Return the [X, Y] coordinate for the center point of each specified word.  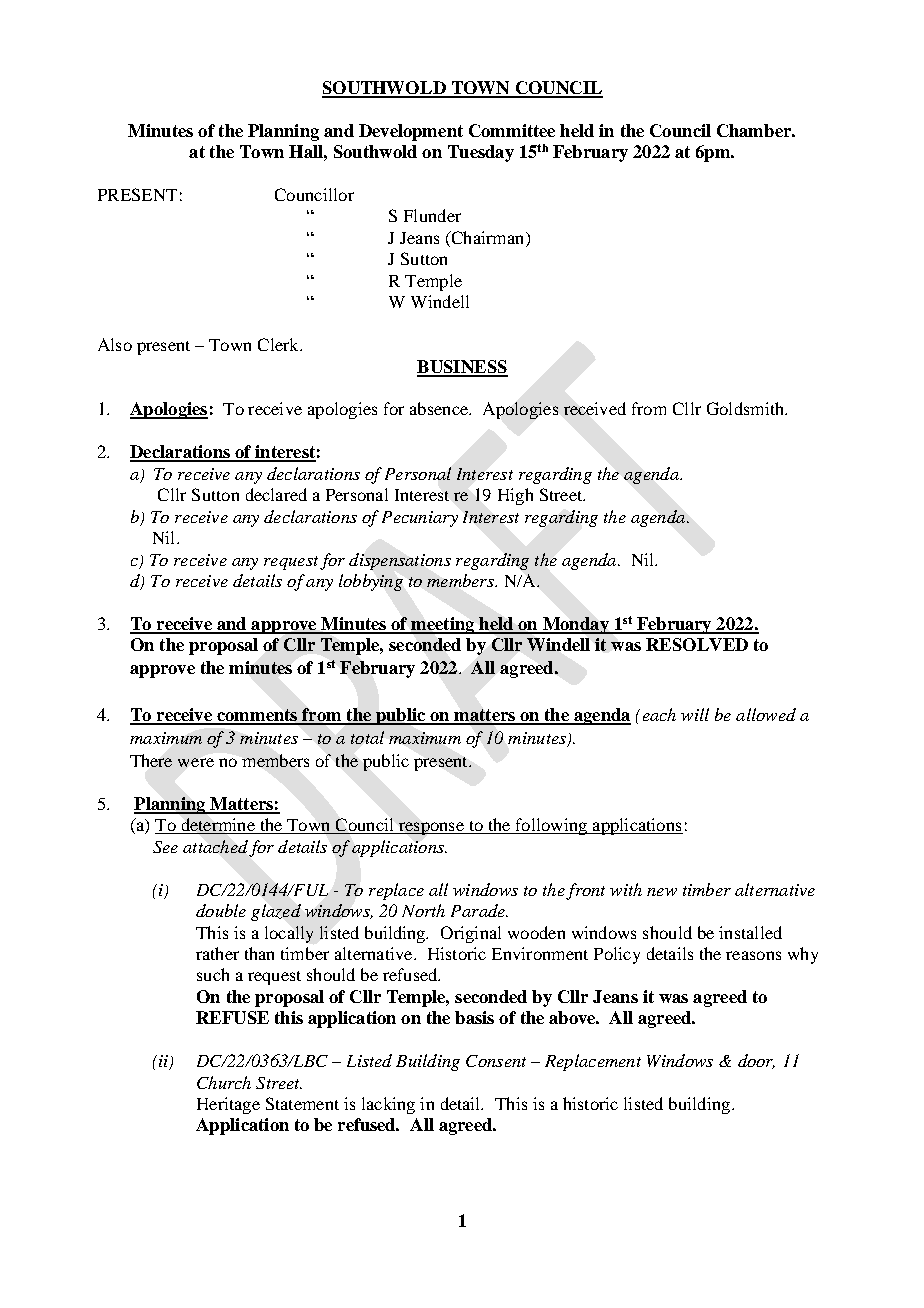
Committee [512, 130]
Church [224, 1082]
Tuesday [481, 153]
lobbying [371, 582]
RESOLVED [697, 644]
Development [411, 132]
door [756, 1061]
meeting [443, 625]
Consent [496, 1061]
